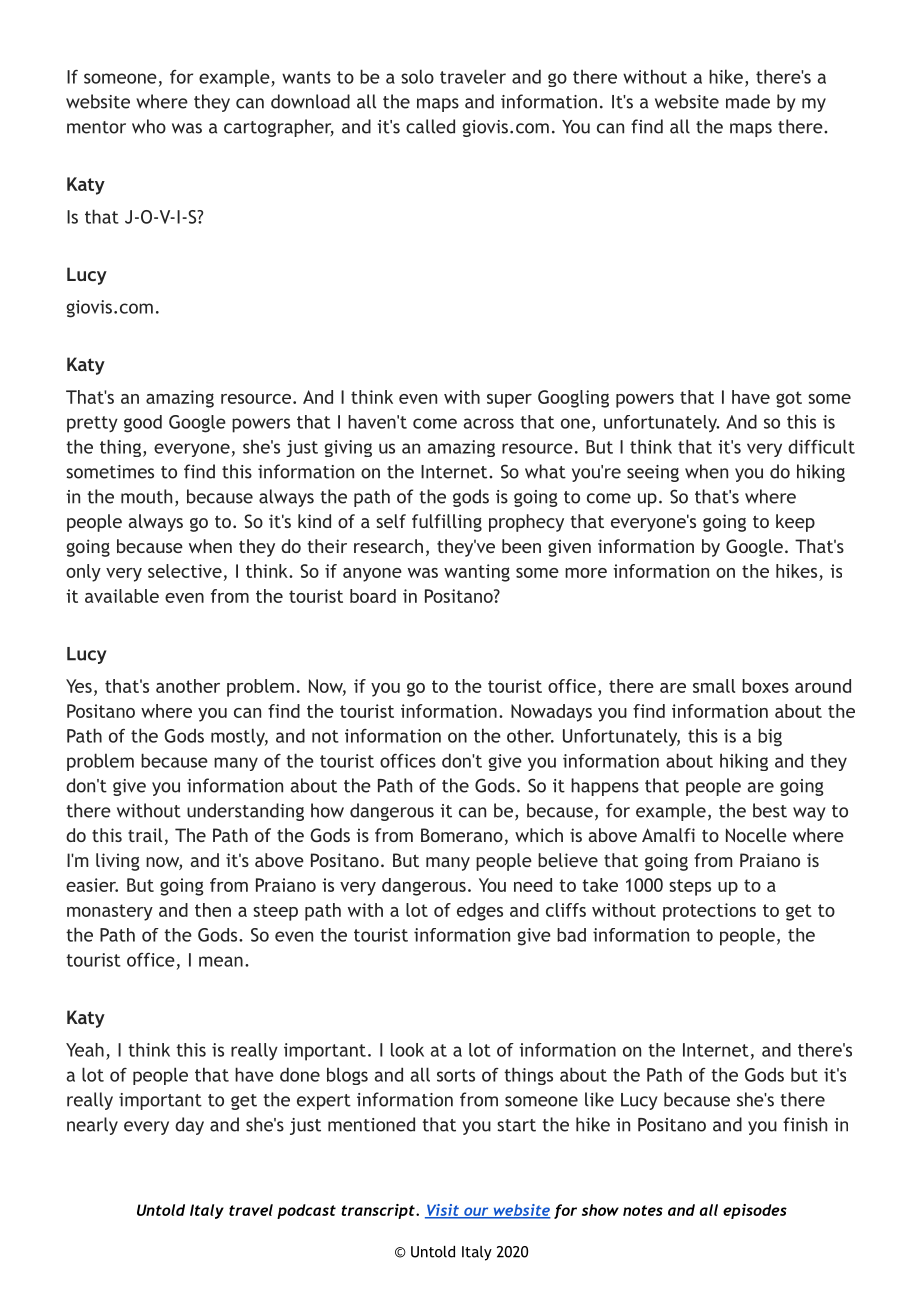  What do you see at coordinates (122, 596) in the image?
I see `available` at bounding box center [122, 596].
